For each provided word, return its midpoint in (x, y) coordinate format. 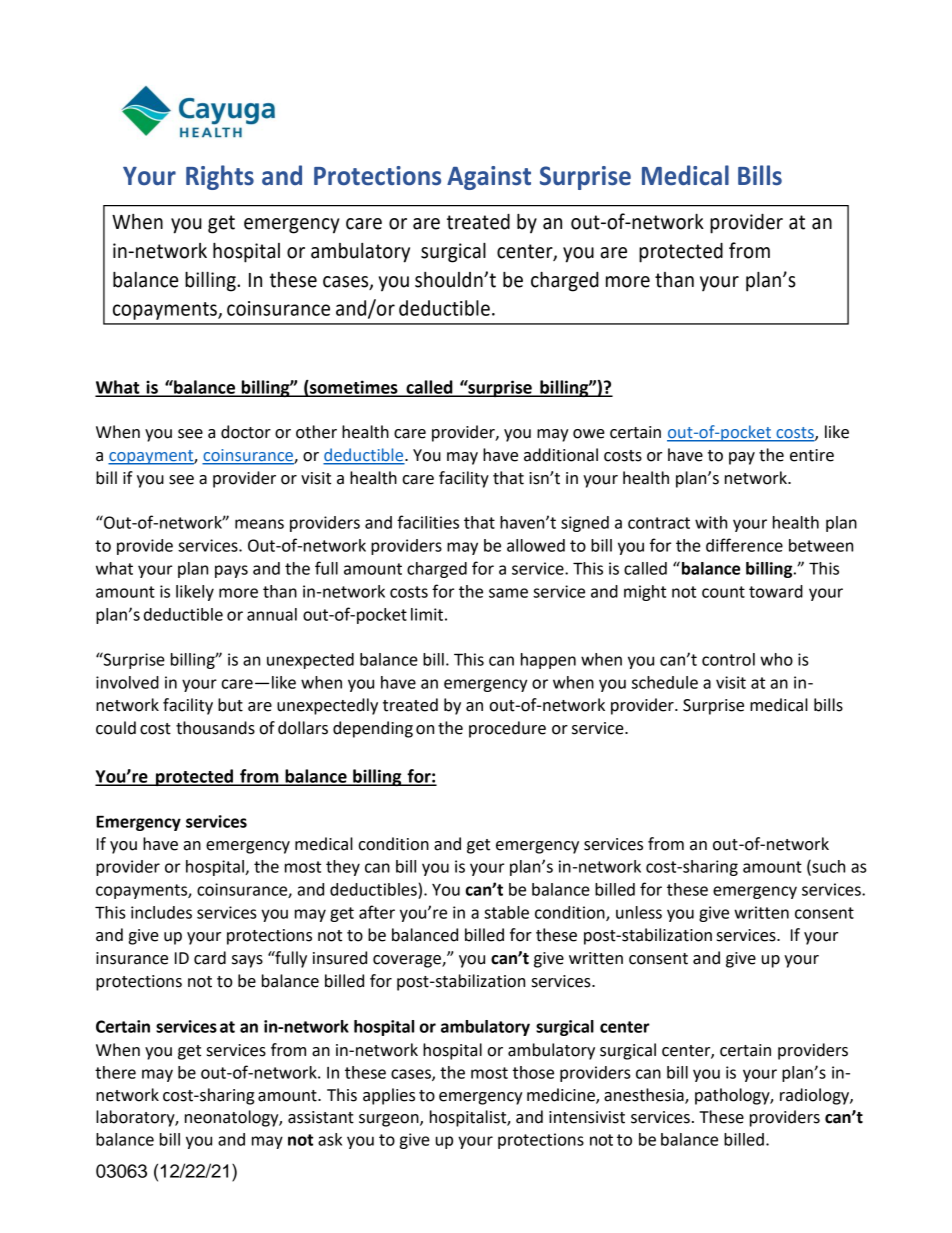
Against (489, 178)
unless (639, 912)
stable (506, 912)
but (230, 705)
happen (548, 661)
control (728, 659)
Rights (220, 177)
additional (561, 455)
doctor (246, 432)
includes (161, 912)
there (115, 1072)
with (711, 522)
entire (812, 455)
